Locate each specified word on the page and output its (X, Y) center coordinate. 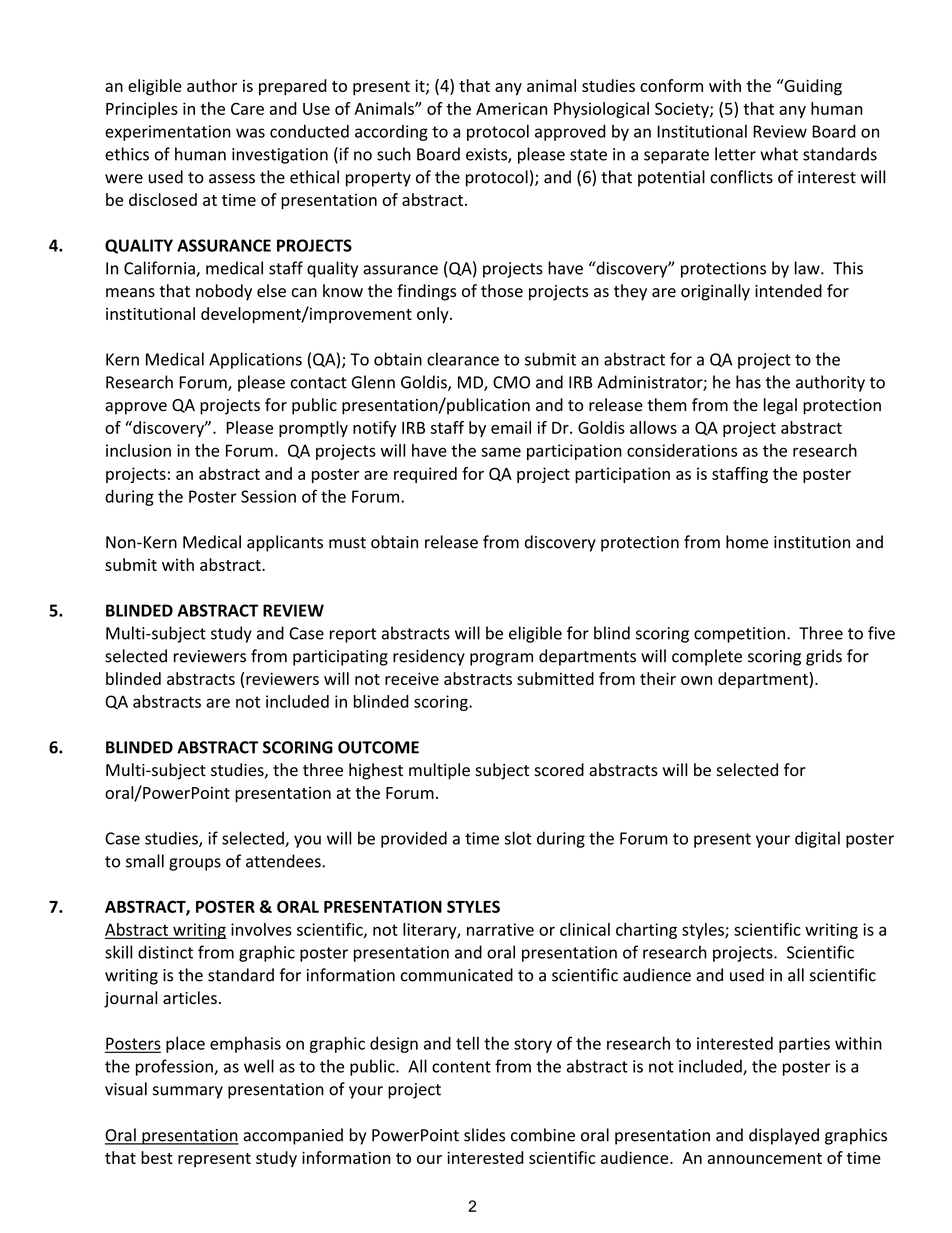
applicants (285, 543)
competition (739, 635)
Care (247, 108)
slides (484, 1135)
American (511, 108)
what (779, 154)
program (501, 659)
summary (188, 1092)
